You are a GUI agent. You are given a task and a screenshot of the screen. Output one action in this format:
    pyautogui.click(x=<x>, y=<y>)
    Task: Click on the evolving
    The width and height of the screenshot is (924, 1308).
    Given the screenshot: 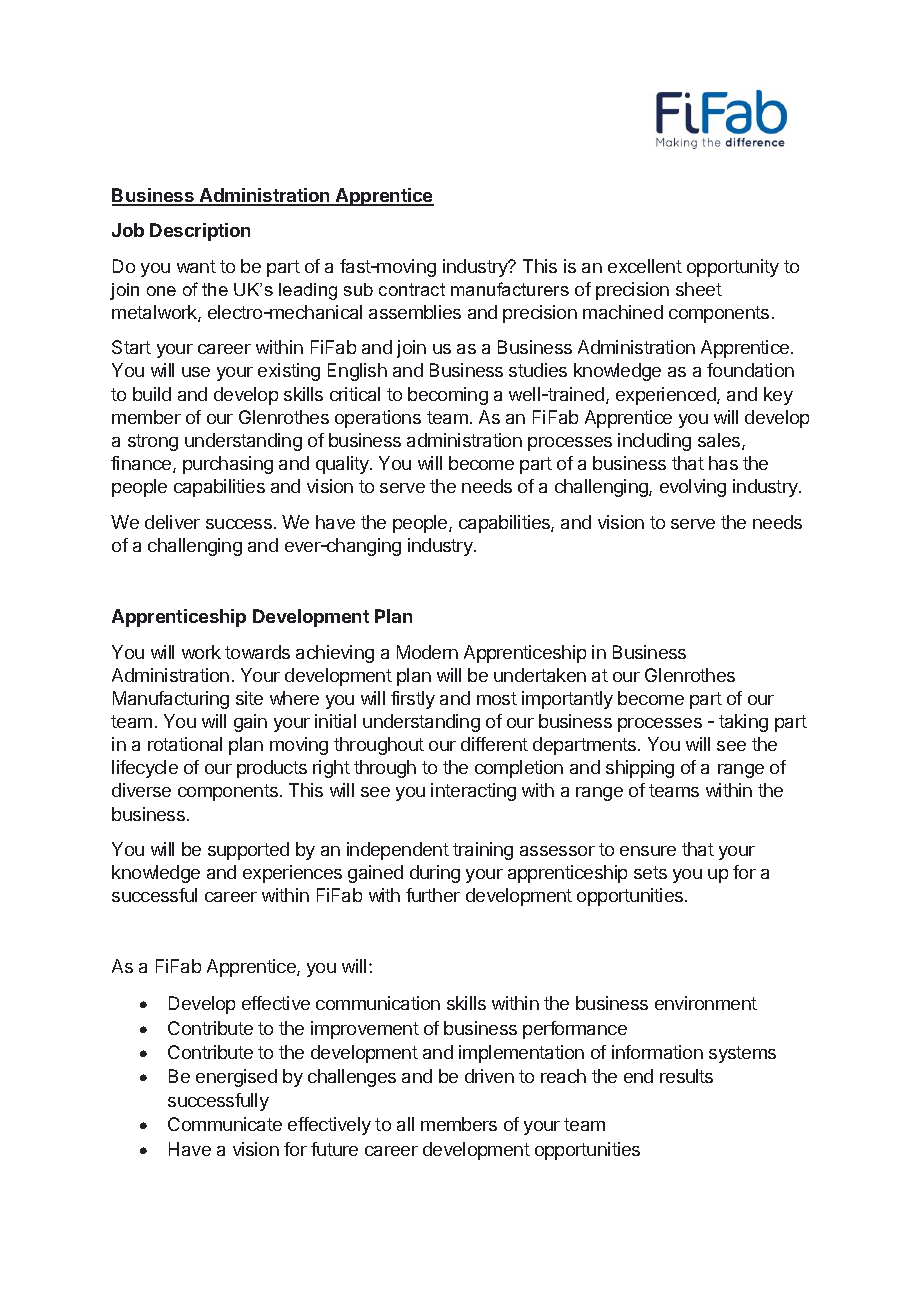 What is the action you would take?
    pyautogui.click(x=693, y=488)
